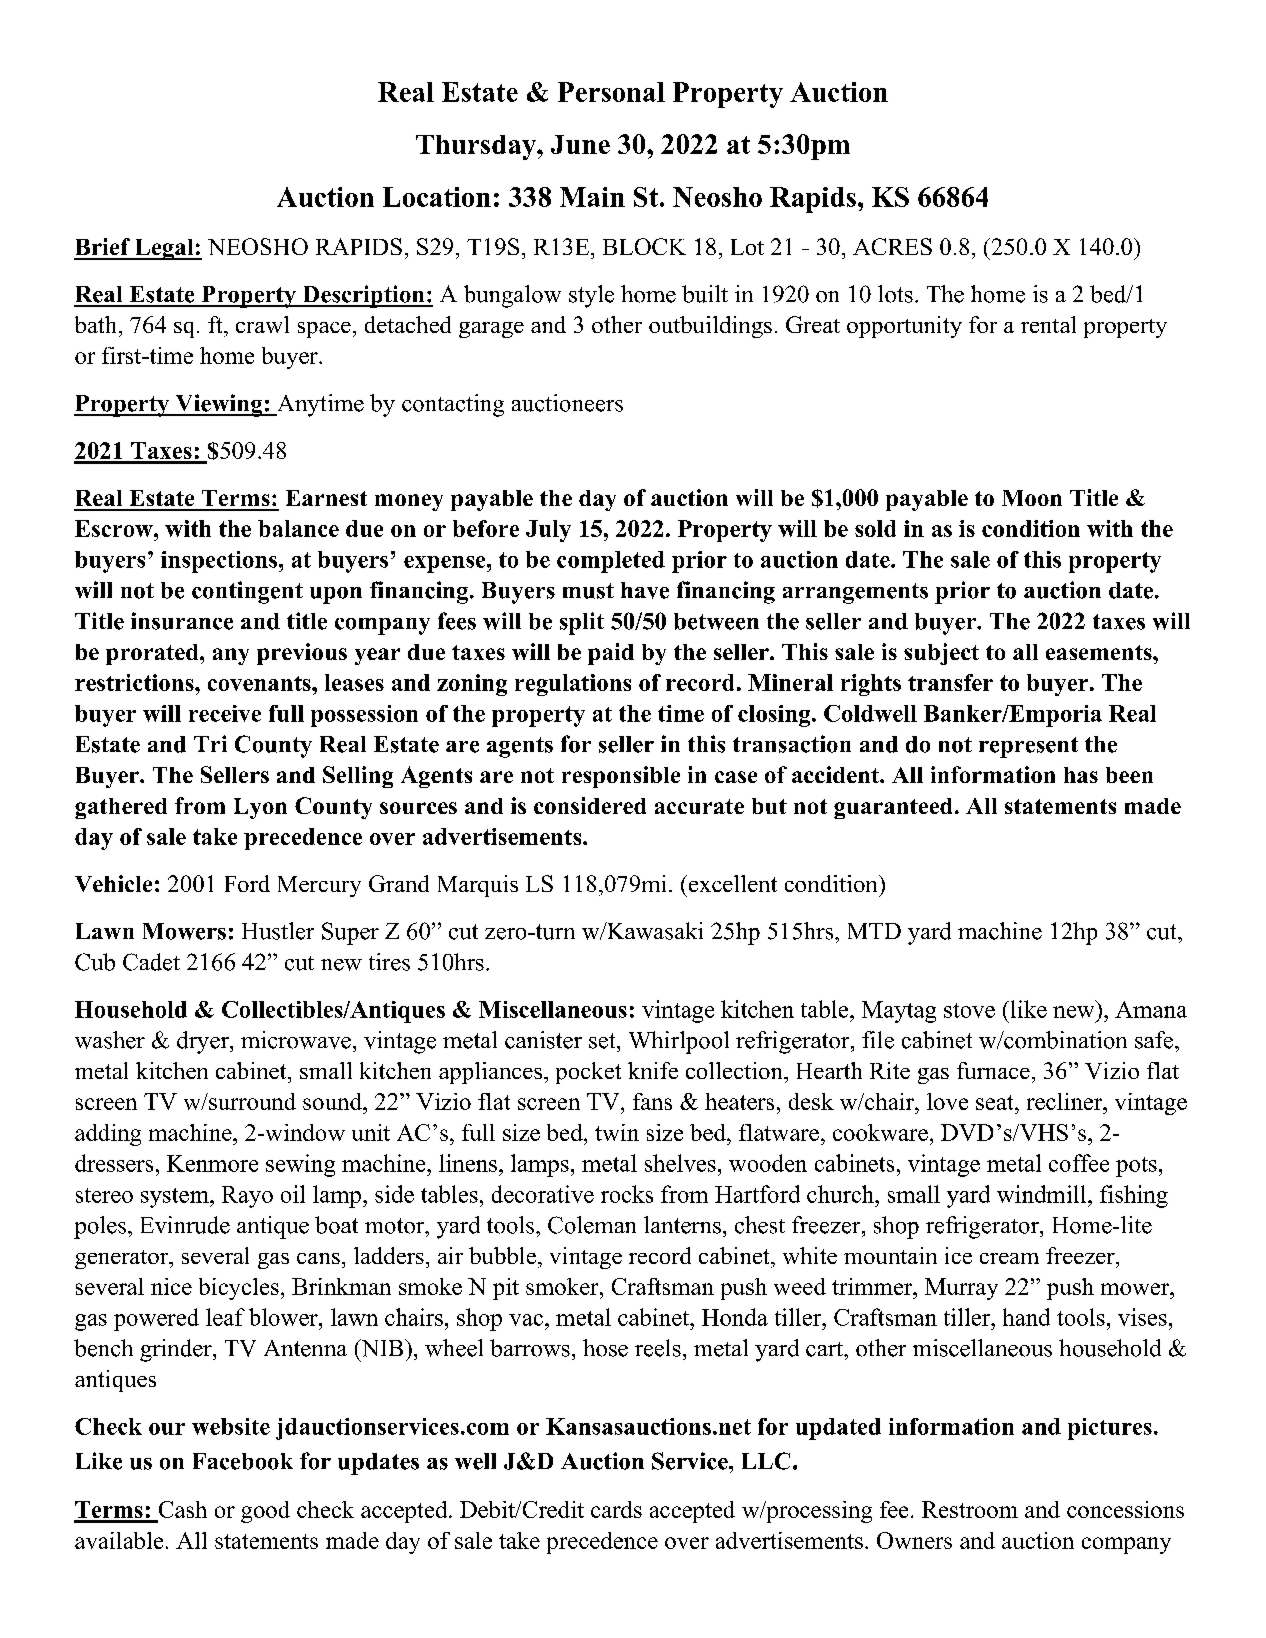 This screenshot has width=1266, height=1638. I want to click on Moon, so click(1032, 498).
